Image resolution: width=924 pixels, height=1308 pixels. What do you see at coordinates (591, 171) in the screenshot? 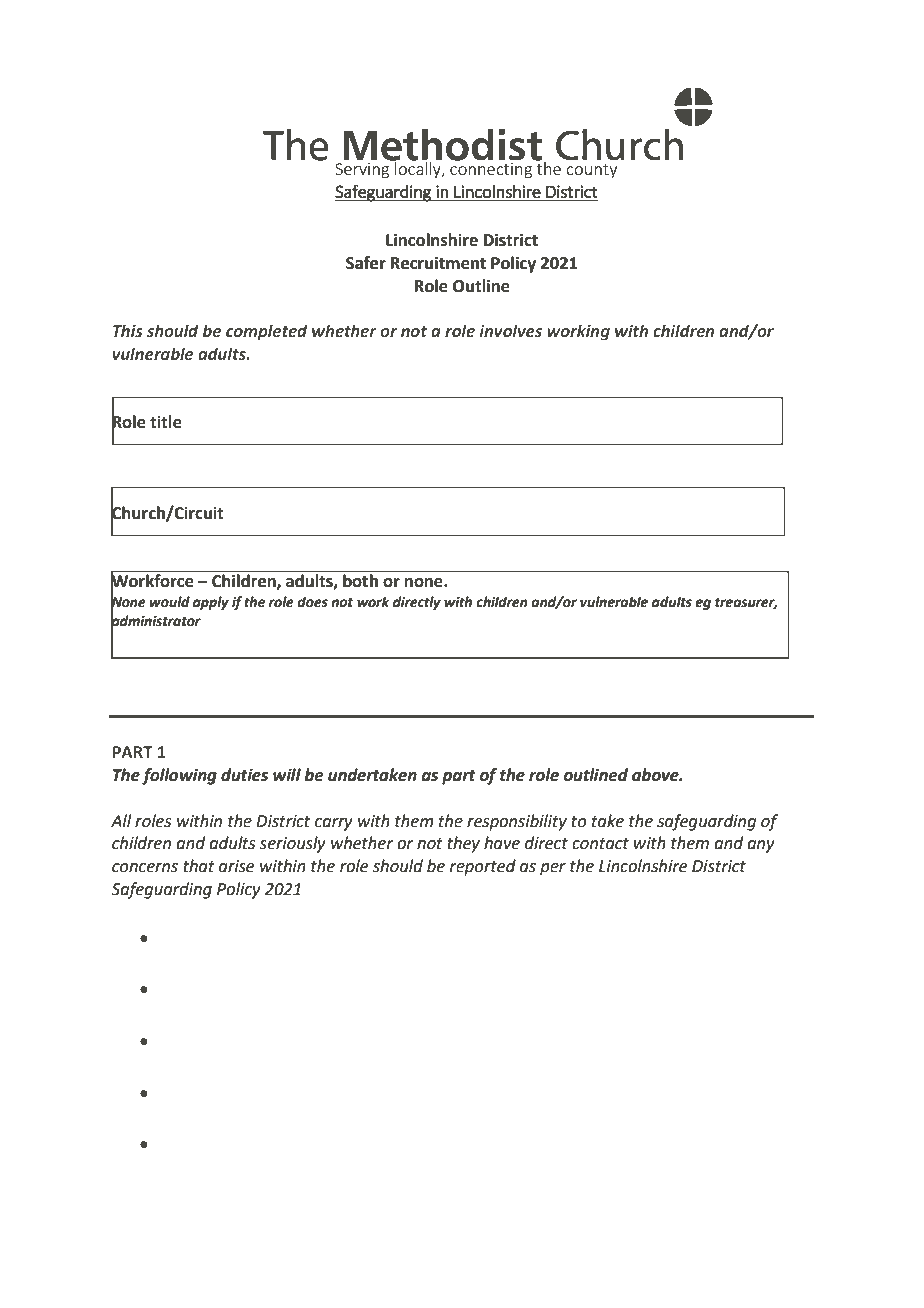
I see `county` at bounding box center [591, 171].
